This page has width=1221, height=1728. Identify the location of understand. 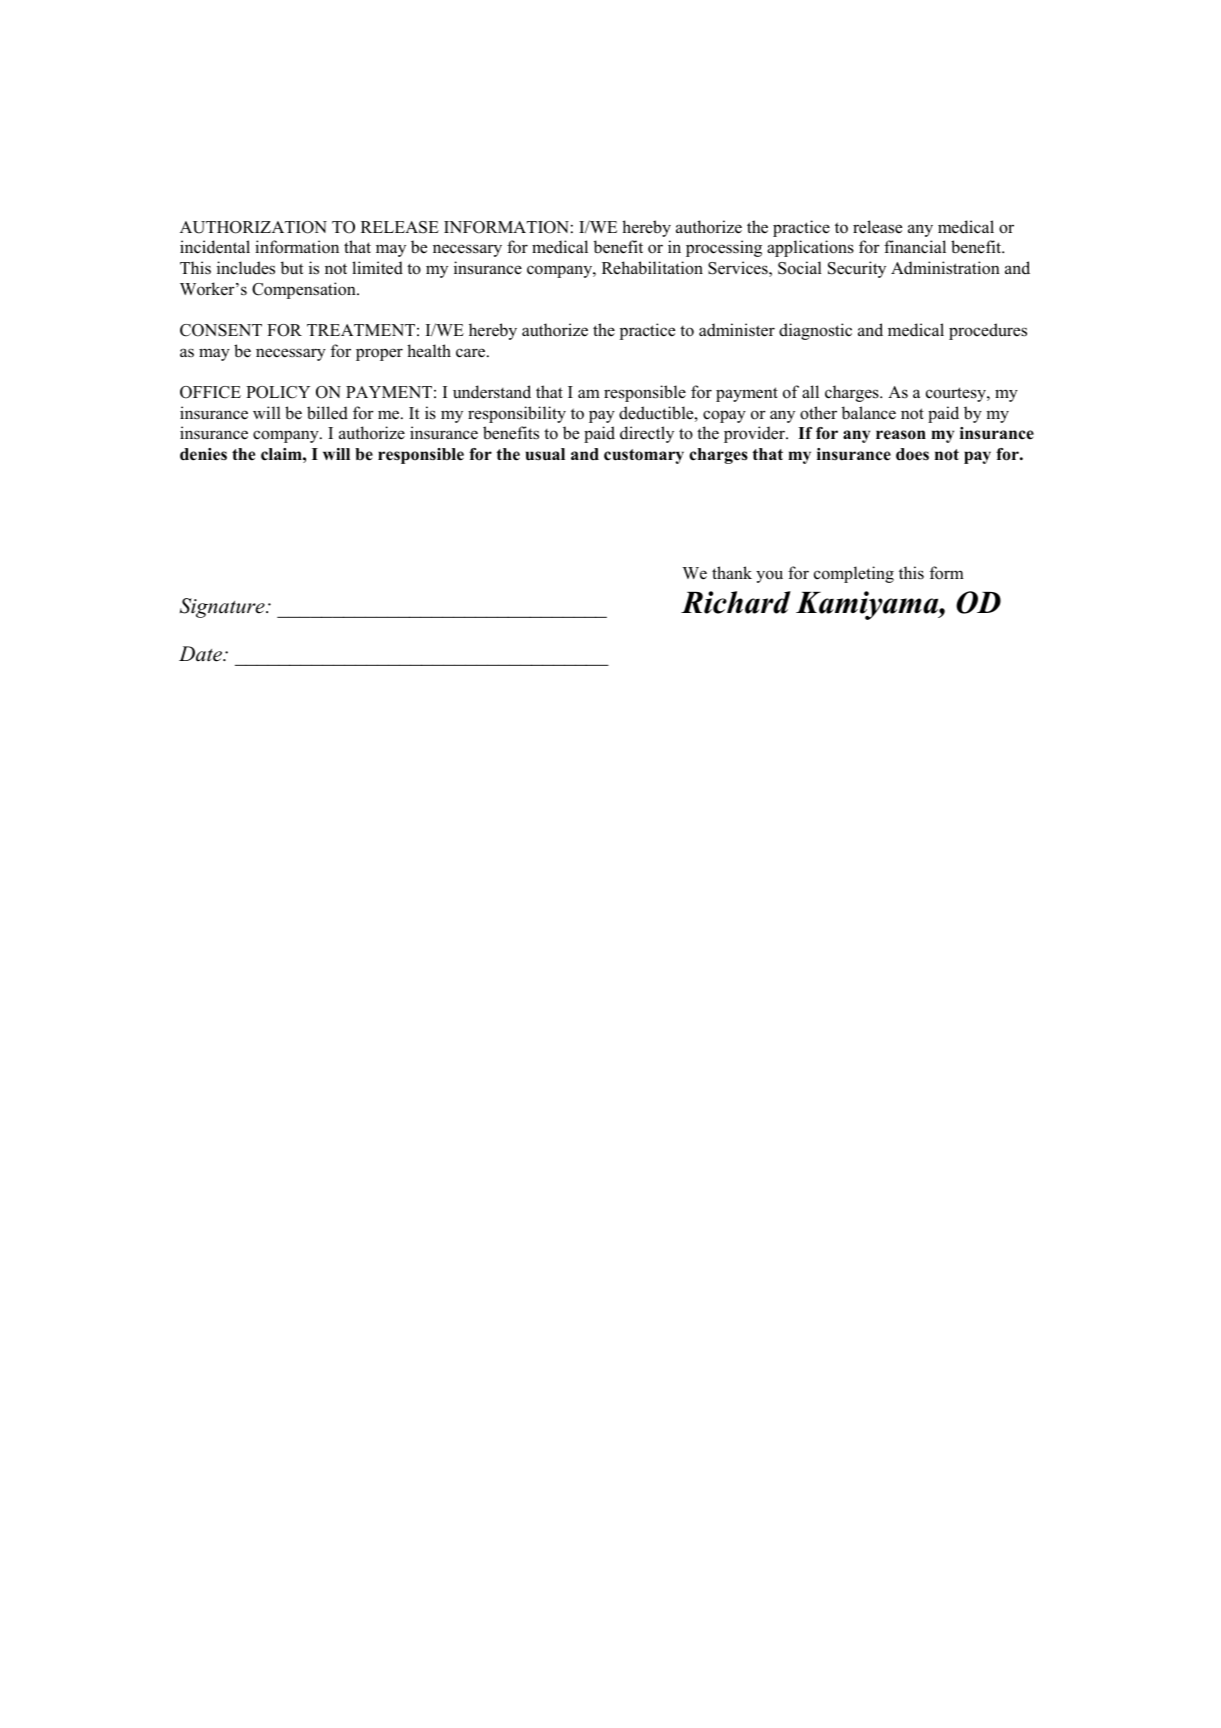
(492, 392).
